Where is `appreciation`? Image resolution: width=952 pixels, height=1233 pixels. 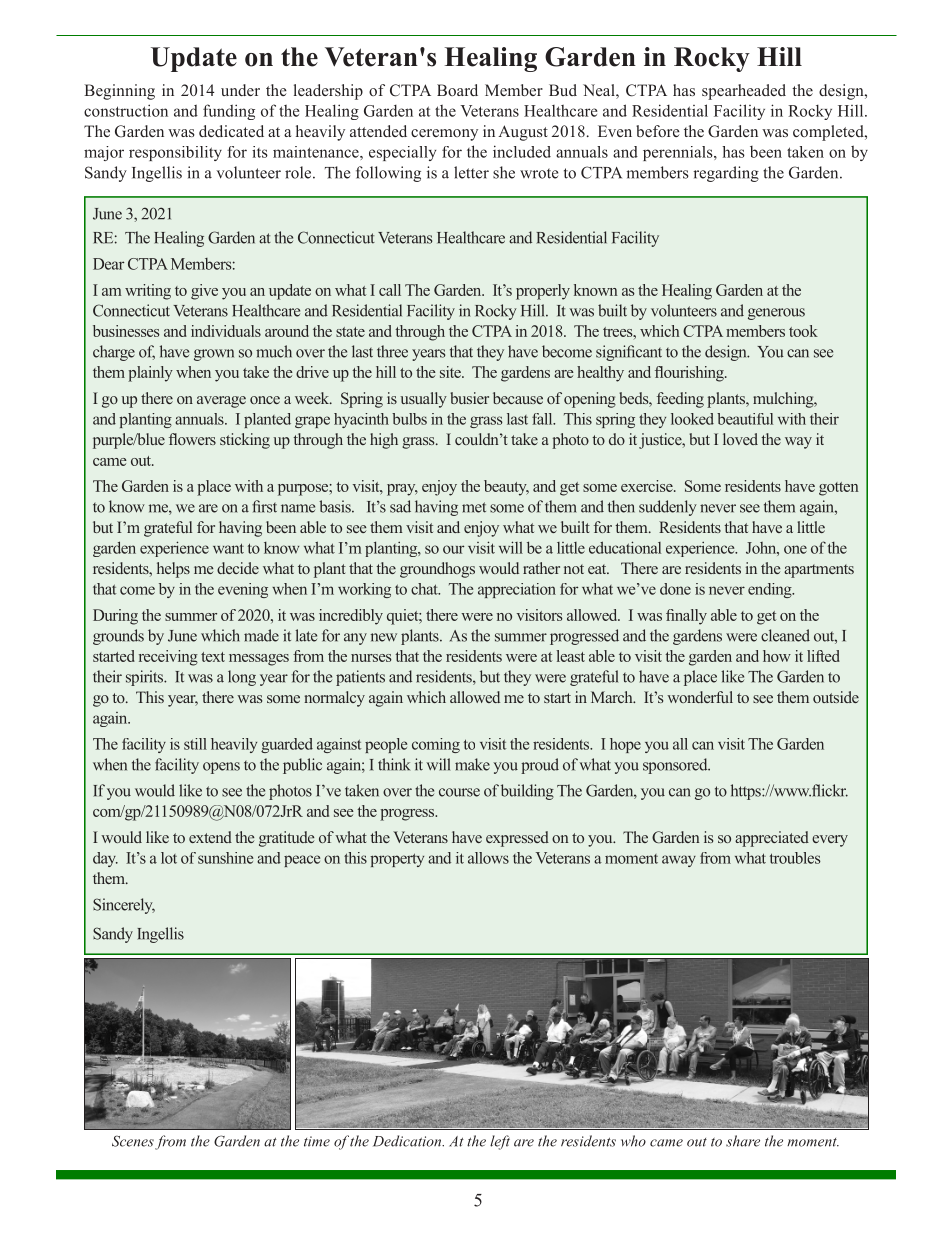 appreciation is located at coordinates (517, 590).
